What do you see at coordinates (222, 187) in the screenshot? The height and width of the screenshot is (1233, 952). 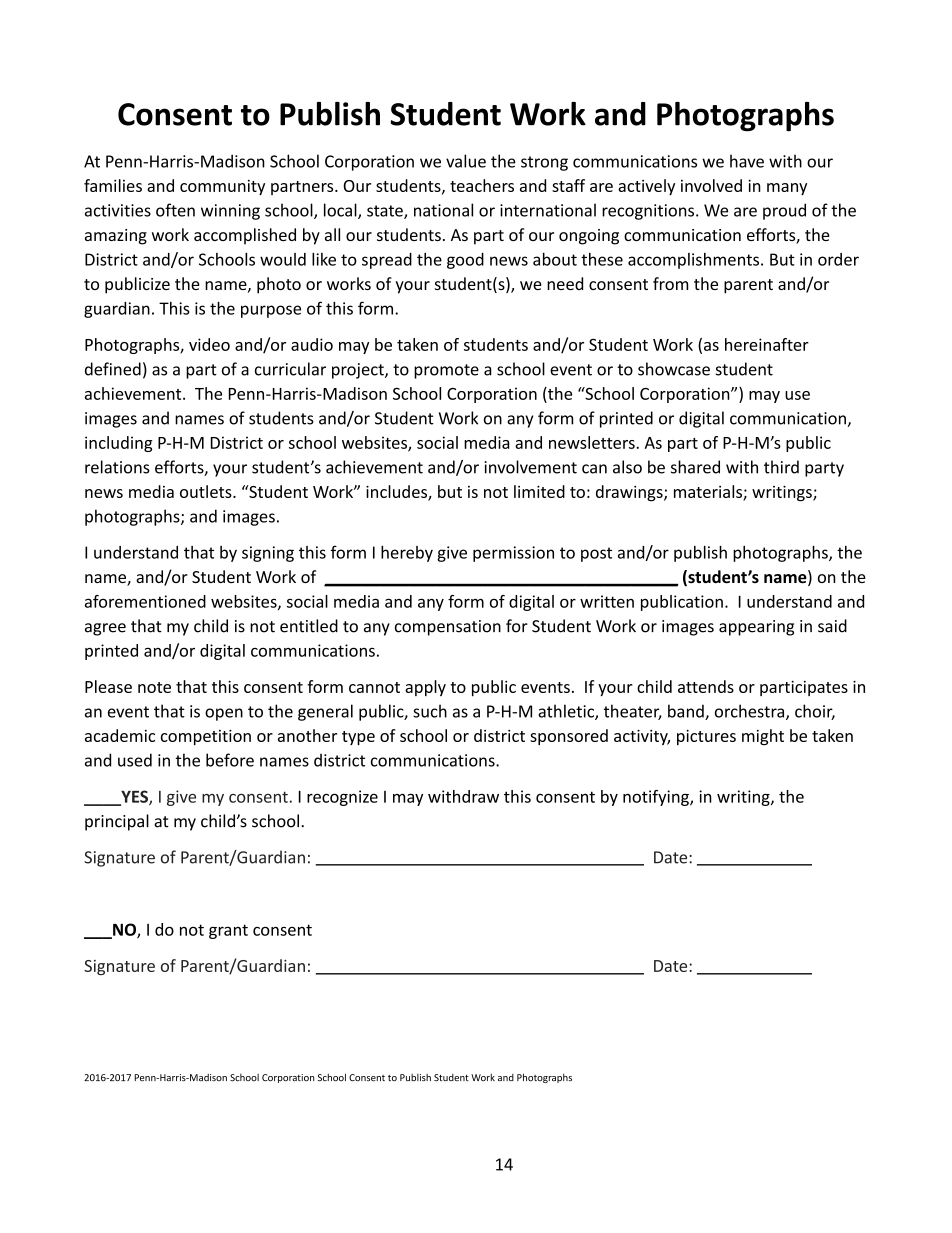 I see `community` at bounding box center [222, 187].
